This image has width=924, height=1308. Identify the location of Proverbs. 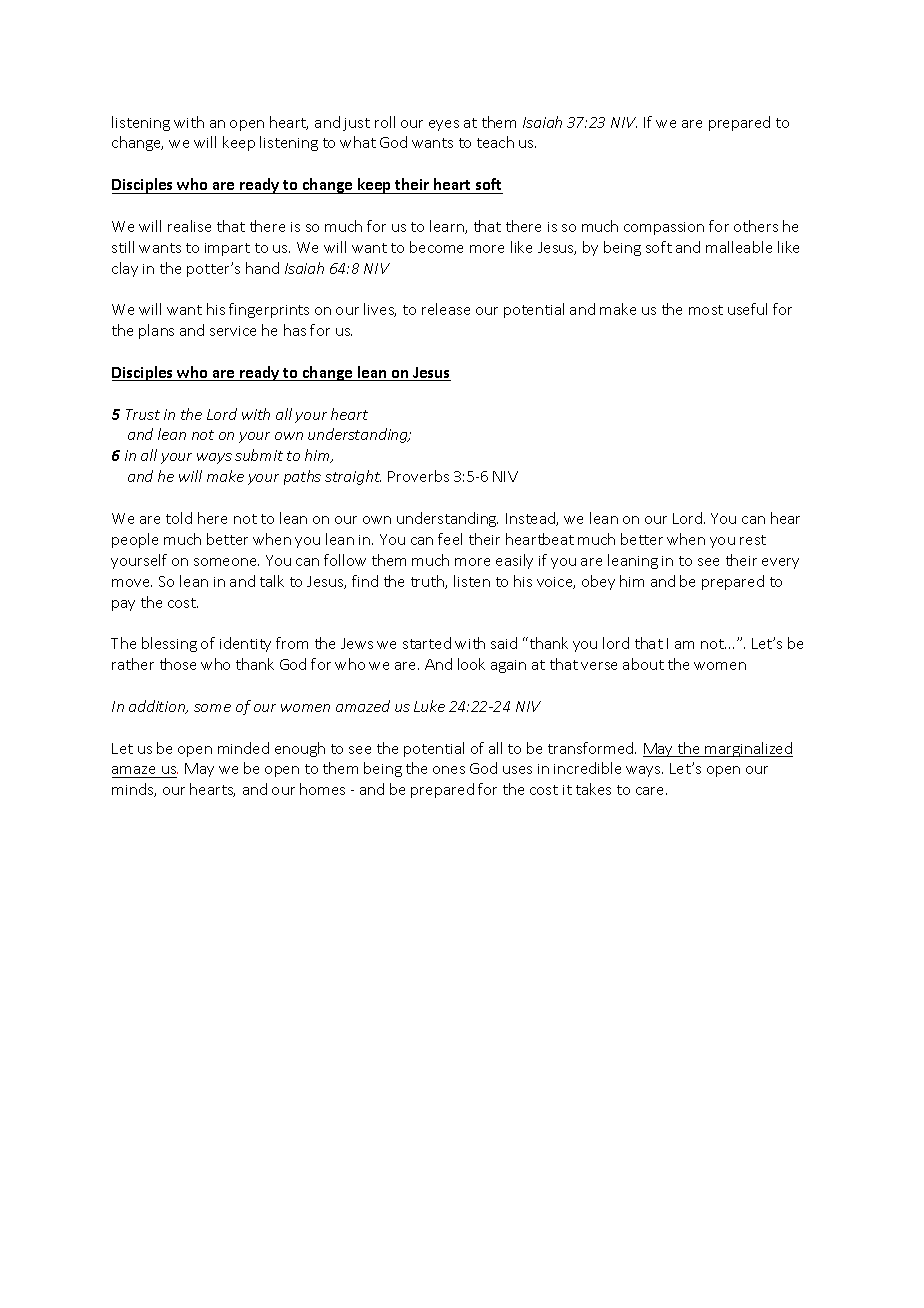
(418, 476).
